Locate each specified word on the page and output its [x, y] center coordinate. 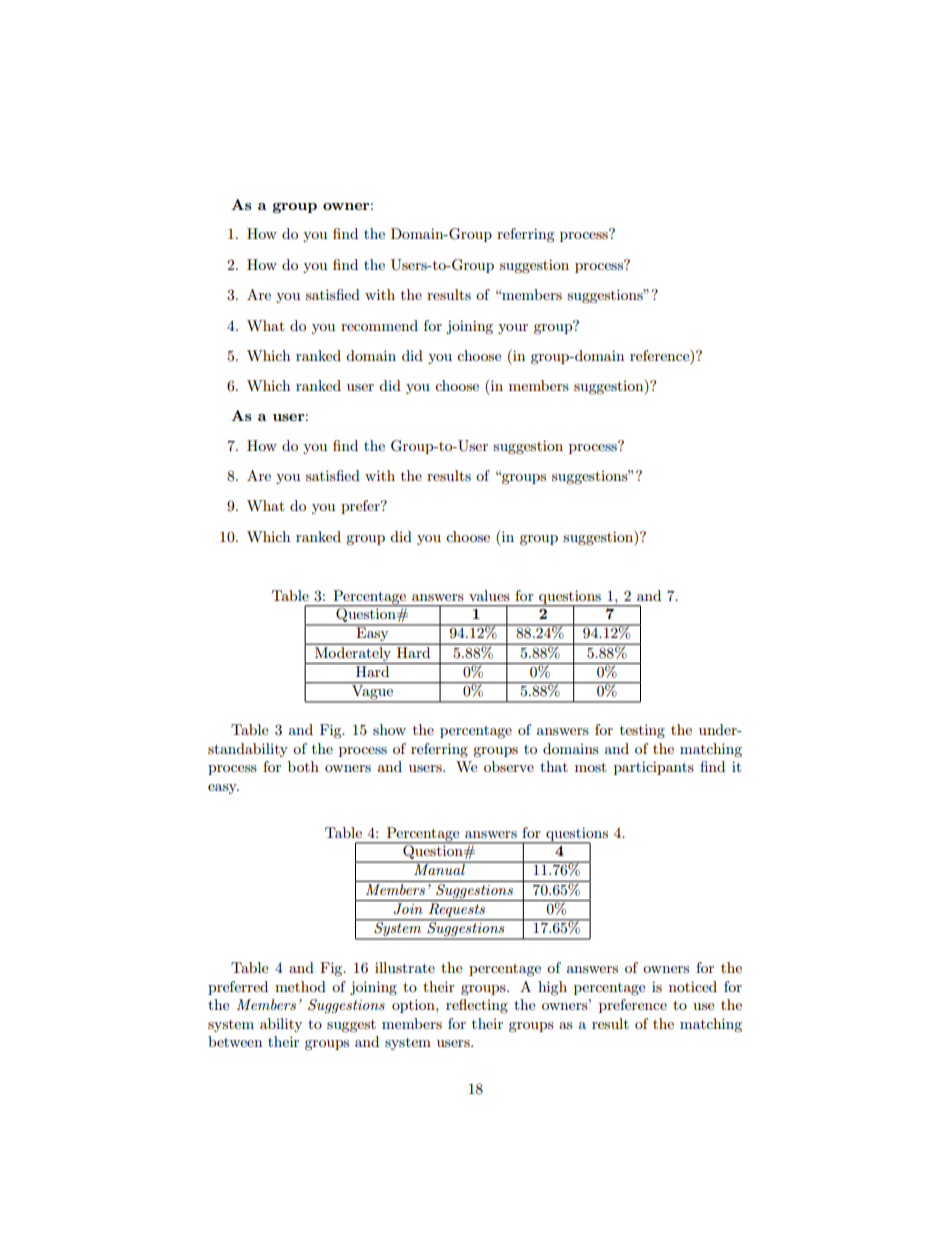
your [513, 329]
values [489, 595]
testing [642, 731]
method [300, 986]
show [389, 729]
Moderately [353, 652]
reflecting [477, 1006]
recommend [379, 325]
